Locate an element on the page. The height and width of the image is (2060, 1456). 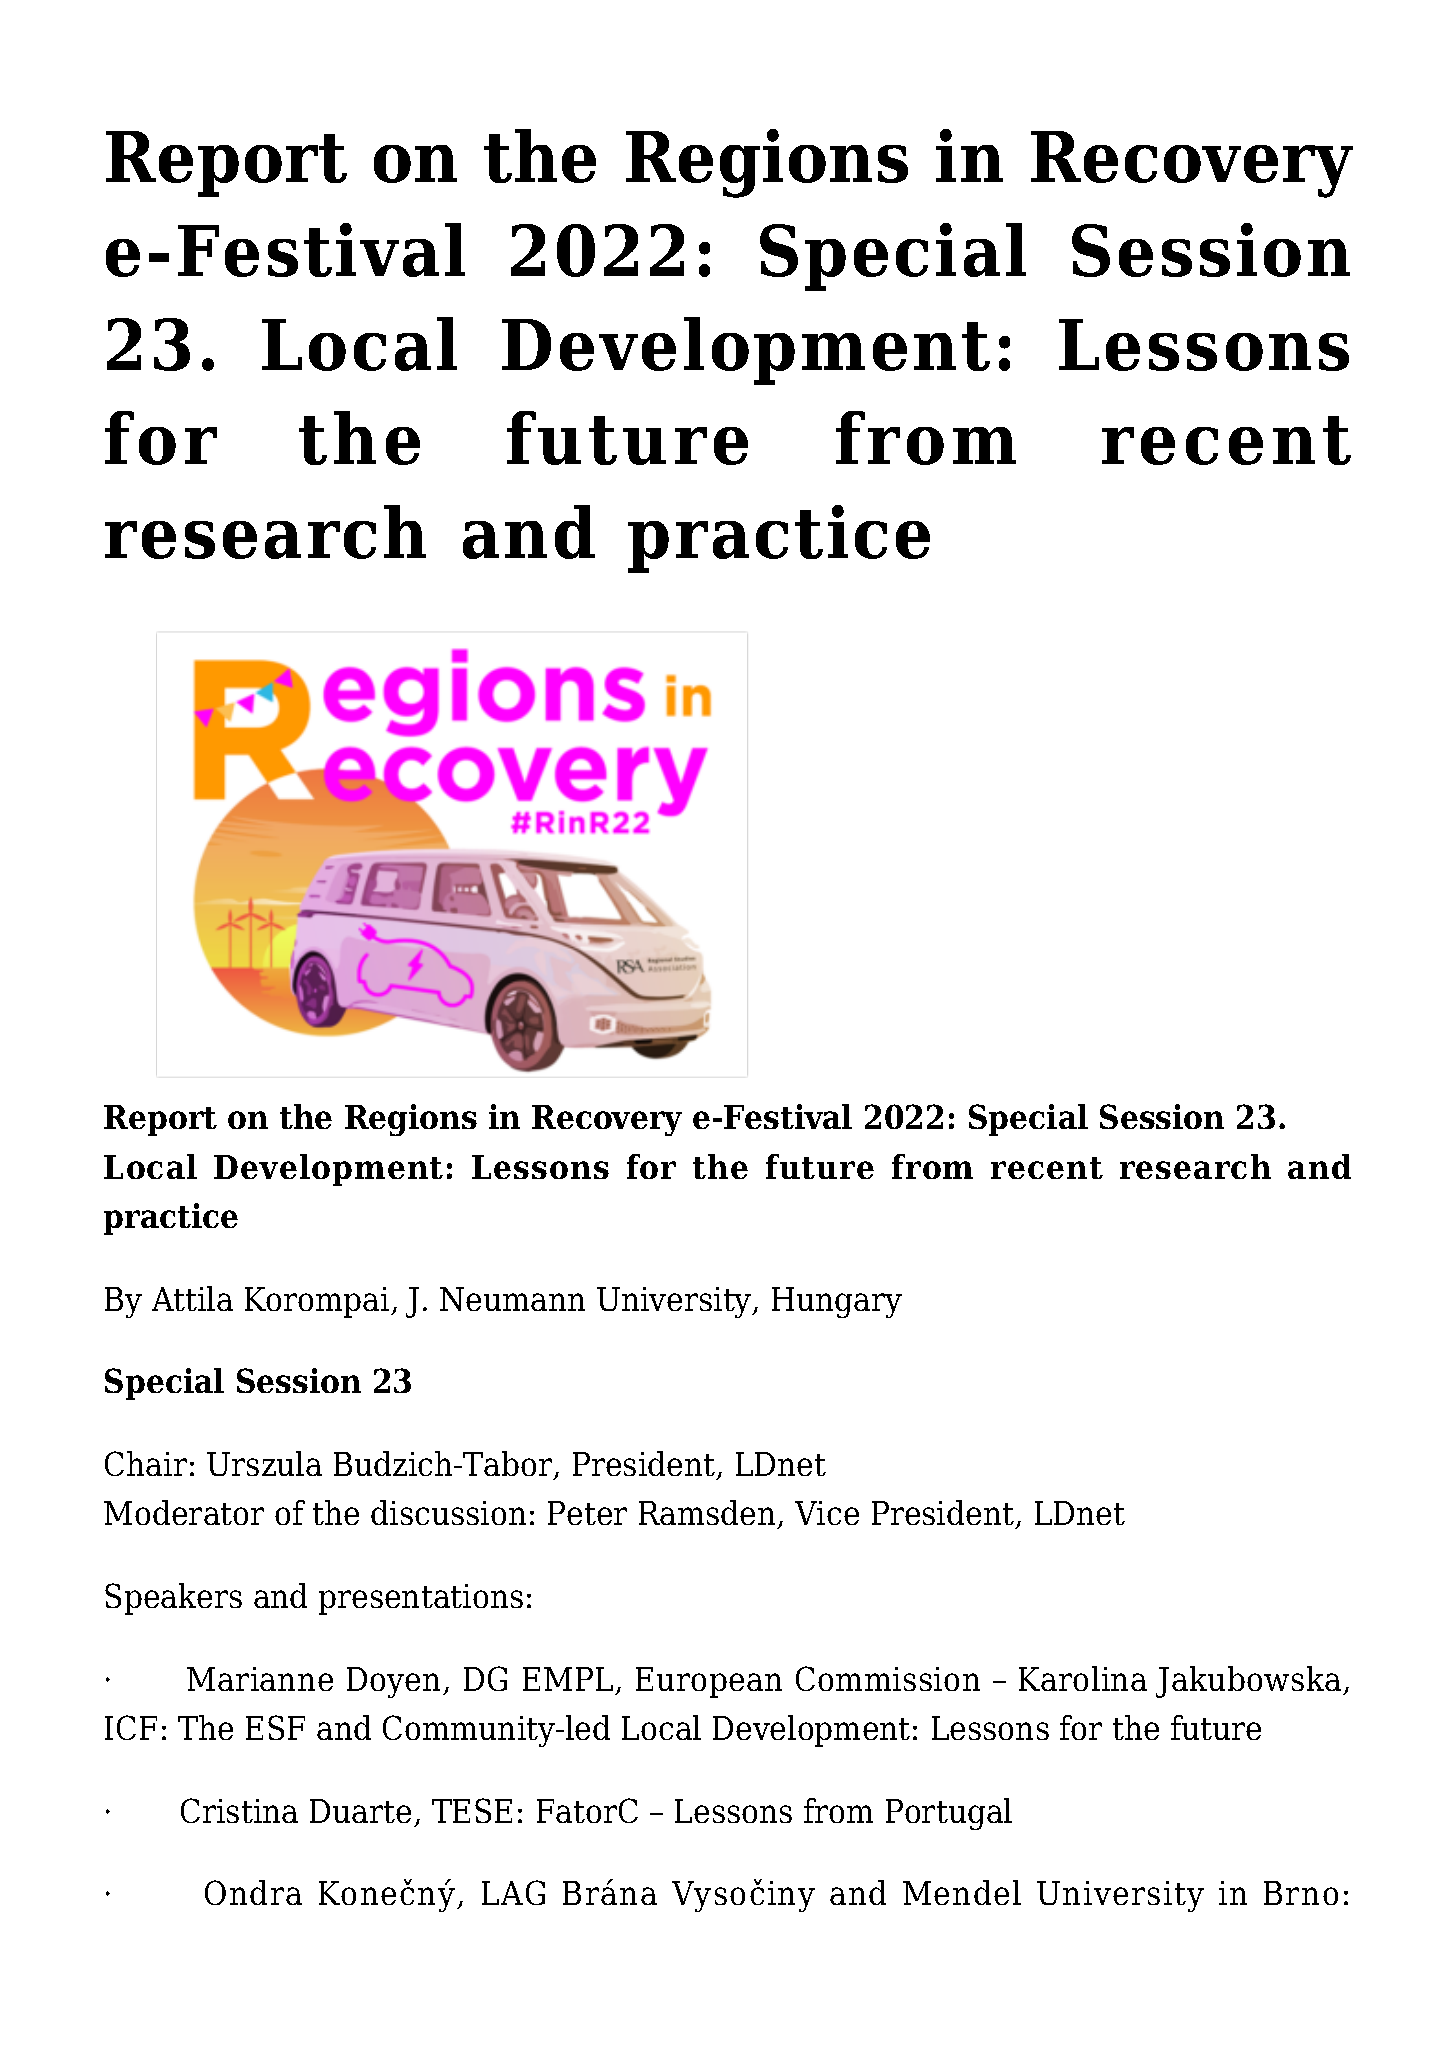
Hungary is located at coordinates (837, 1302).
